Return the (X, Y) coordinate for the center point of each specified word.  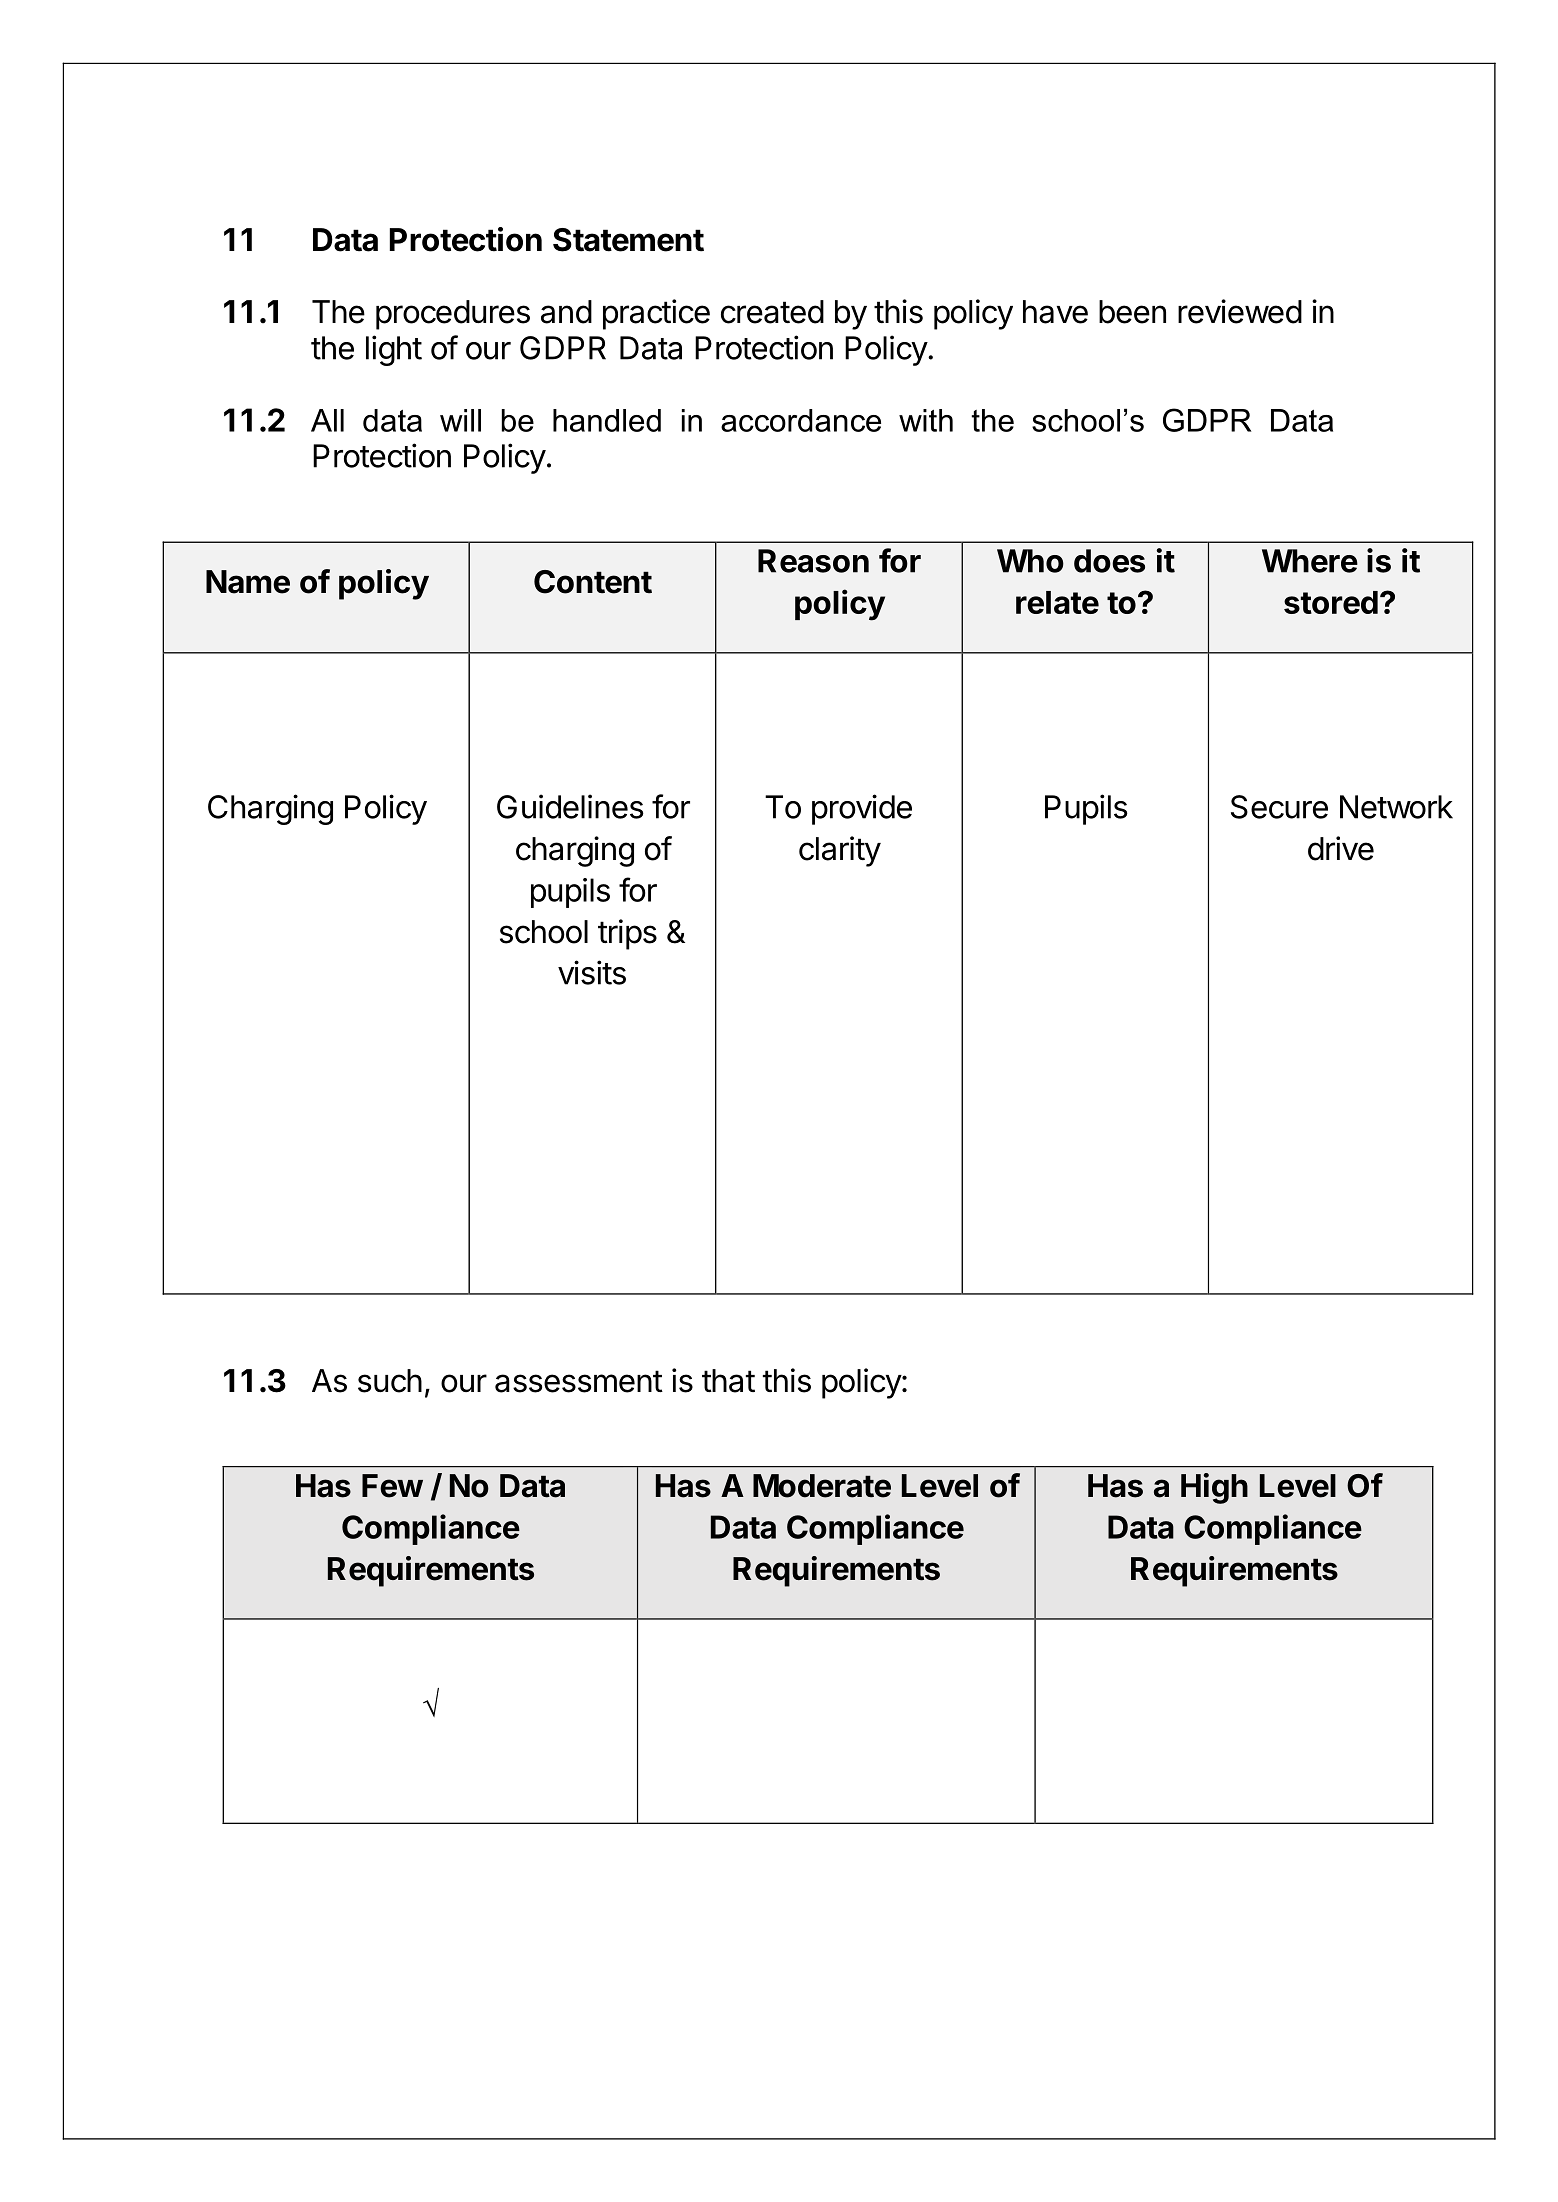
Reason (813, 561)
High (1214, 1488)
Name (248, 582)
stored (1331, 602)
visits (592, 972)
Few (392, 1486)
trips (627, 934)
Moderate (822, 1486)
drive (1341, 848)
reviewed (1240, 311)
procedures (453, 315)
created (772, 312)
